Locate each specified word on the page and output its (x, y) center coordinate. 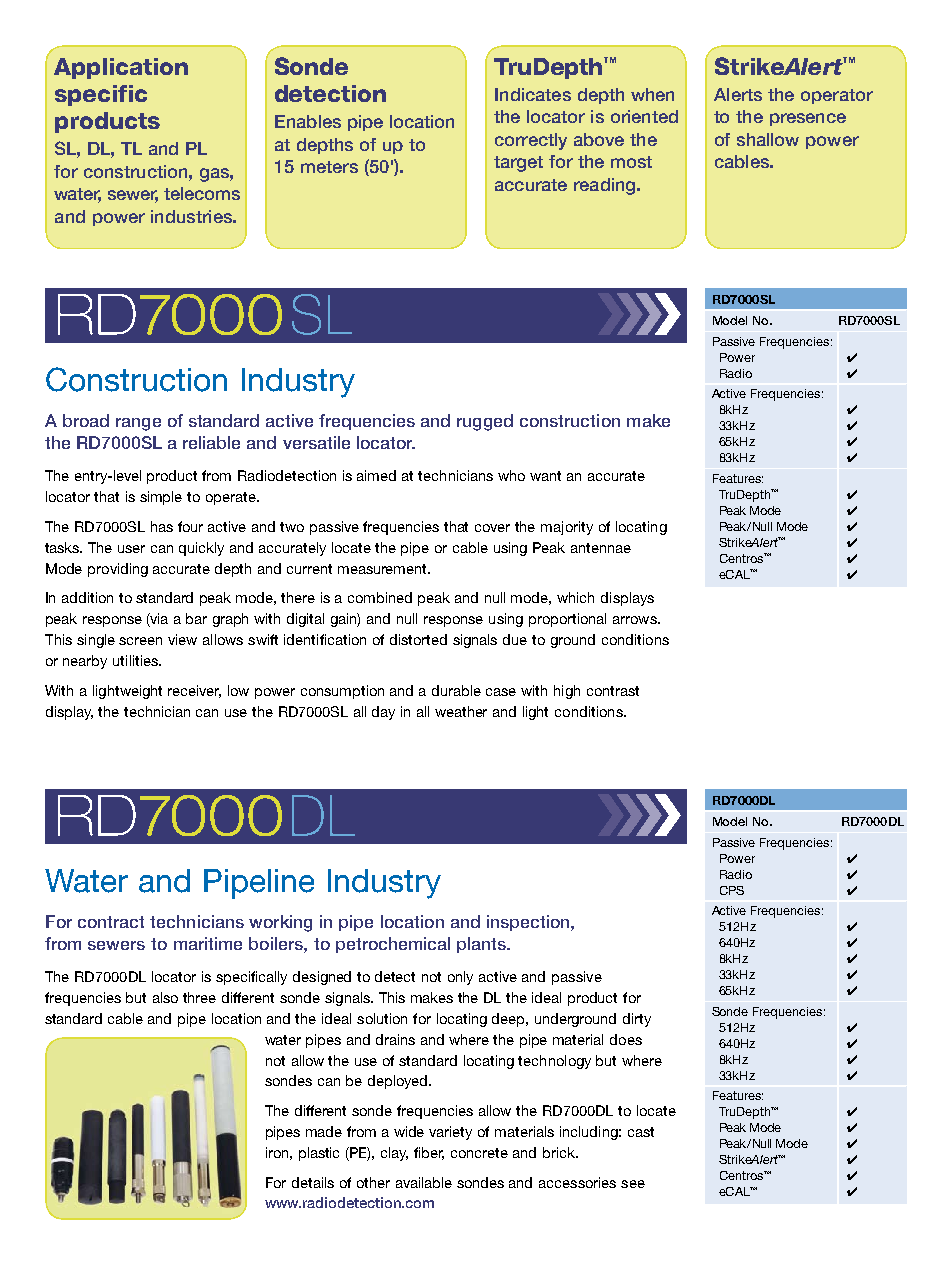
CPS (732, 890)
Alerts (738, 94)
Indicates (533, 94)
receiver (194, 691)
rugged (485, 422)
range (138, 424)
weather (461, 711)
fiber (429, 1153)
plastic (319, 1154)
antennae (601, 548)
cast (641, 1132)
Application (121, 68)
